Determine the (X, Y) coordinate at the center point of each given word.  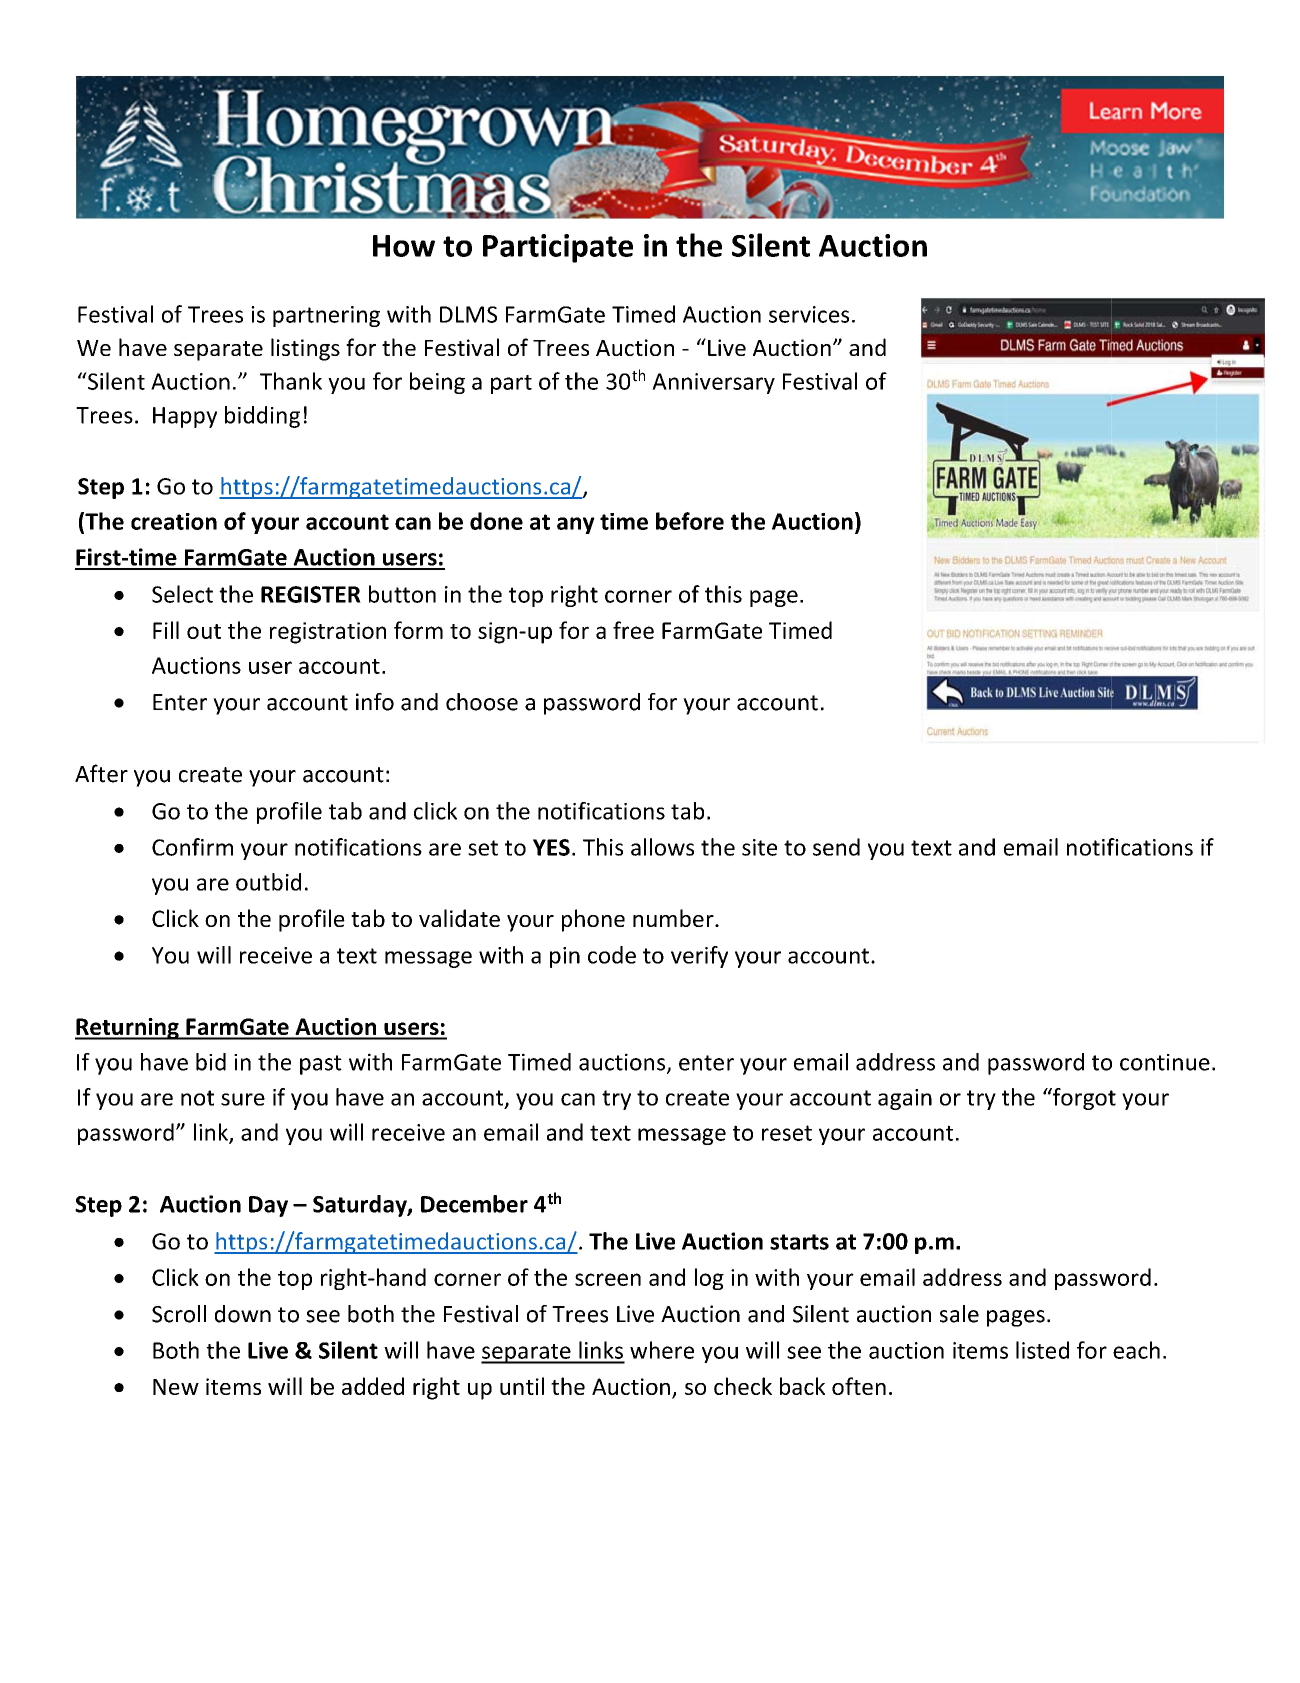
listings (305, 349)
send (836, 847)
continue (1165, 1062)
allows (662, 847)
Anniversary (713, 383)
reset (787, 1133)
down (243, 1314)
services (809, 314)
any (576, 525)
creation (174, 521)
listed (1042, 1350)
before (690, 521)
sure (243, 1099)
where (662, 1350)
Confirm (192, 847)
